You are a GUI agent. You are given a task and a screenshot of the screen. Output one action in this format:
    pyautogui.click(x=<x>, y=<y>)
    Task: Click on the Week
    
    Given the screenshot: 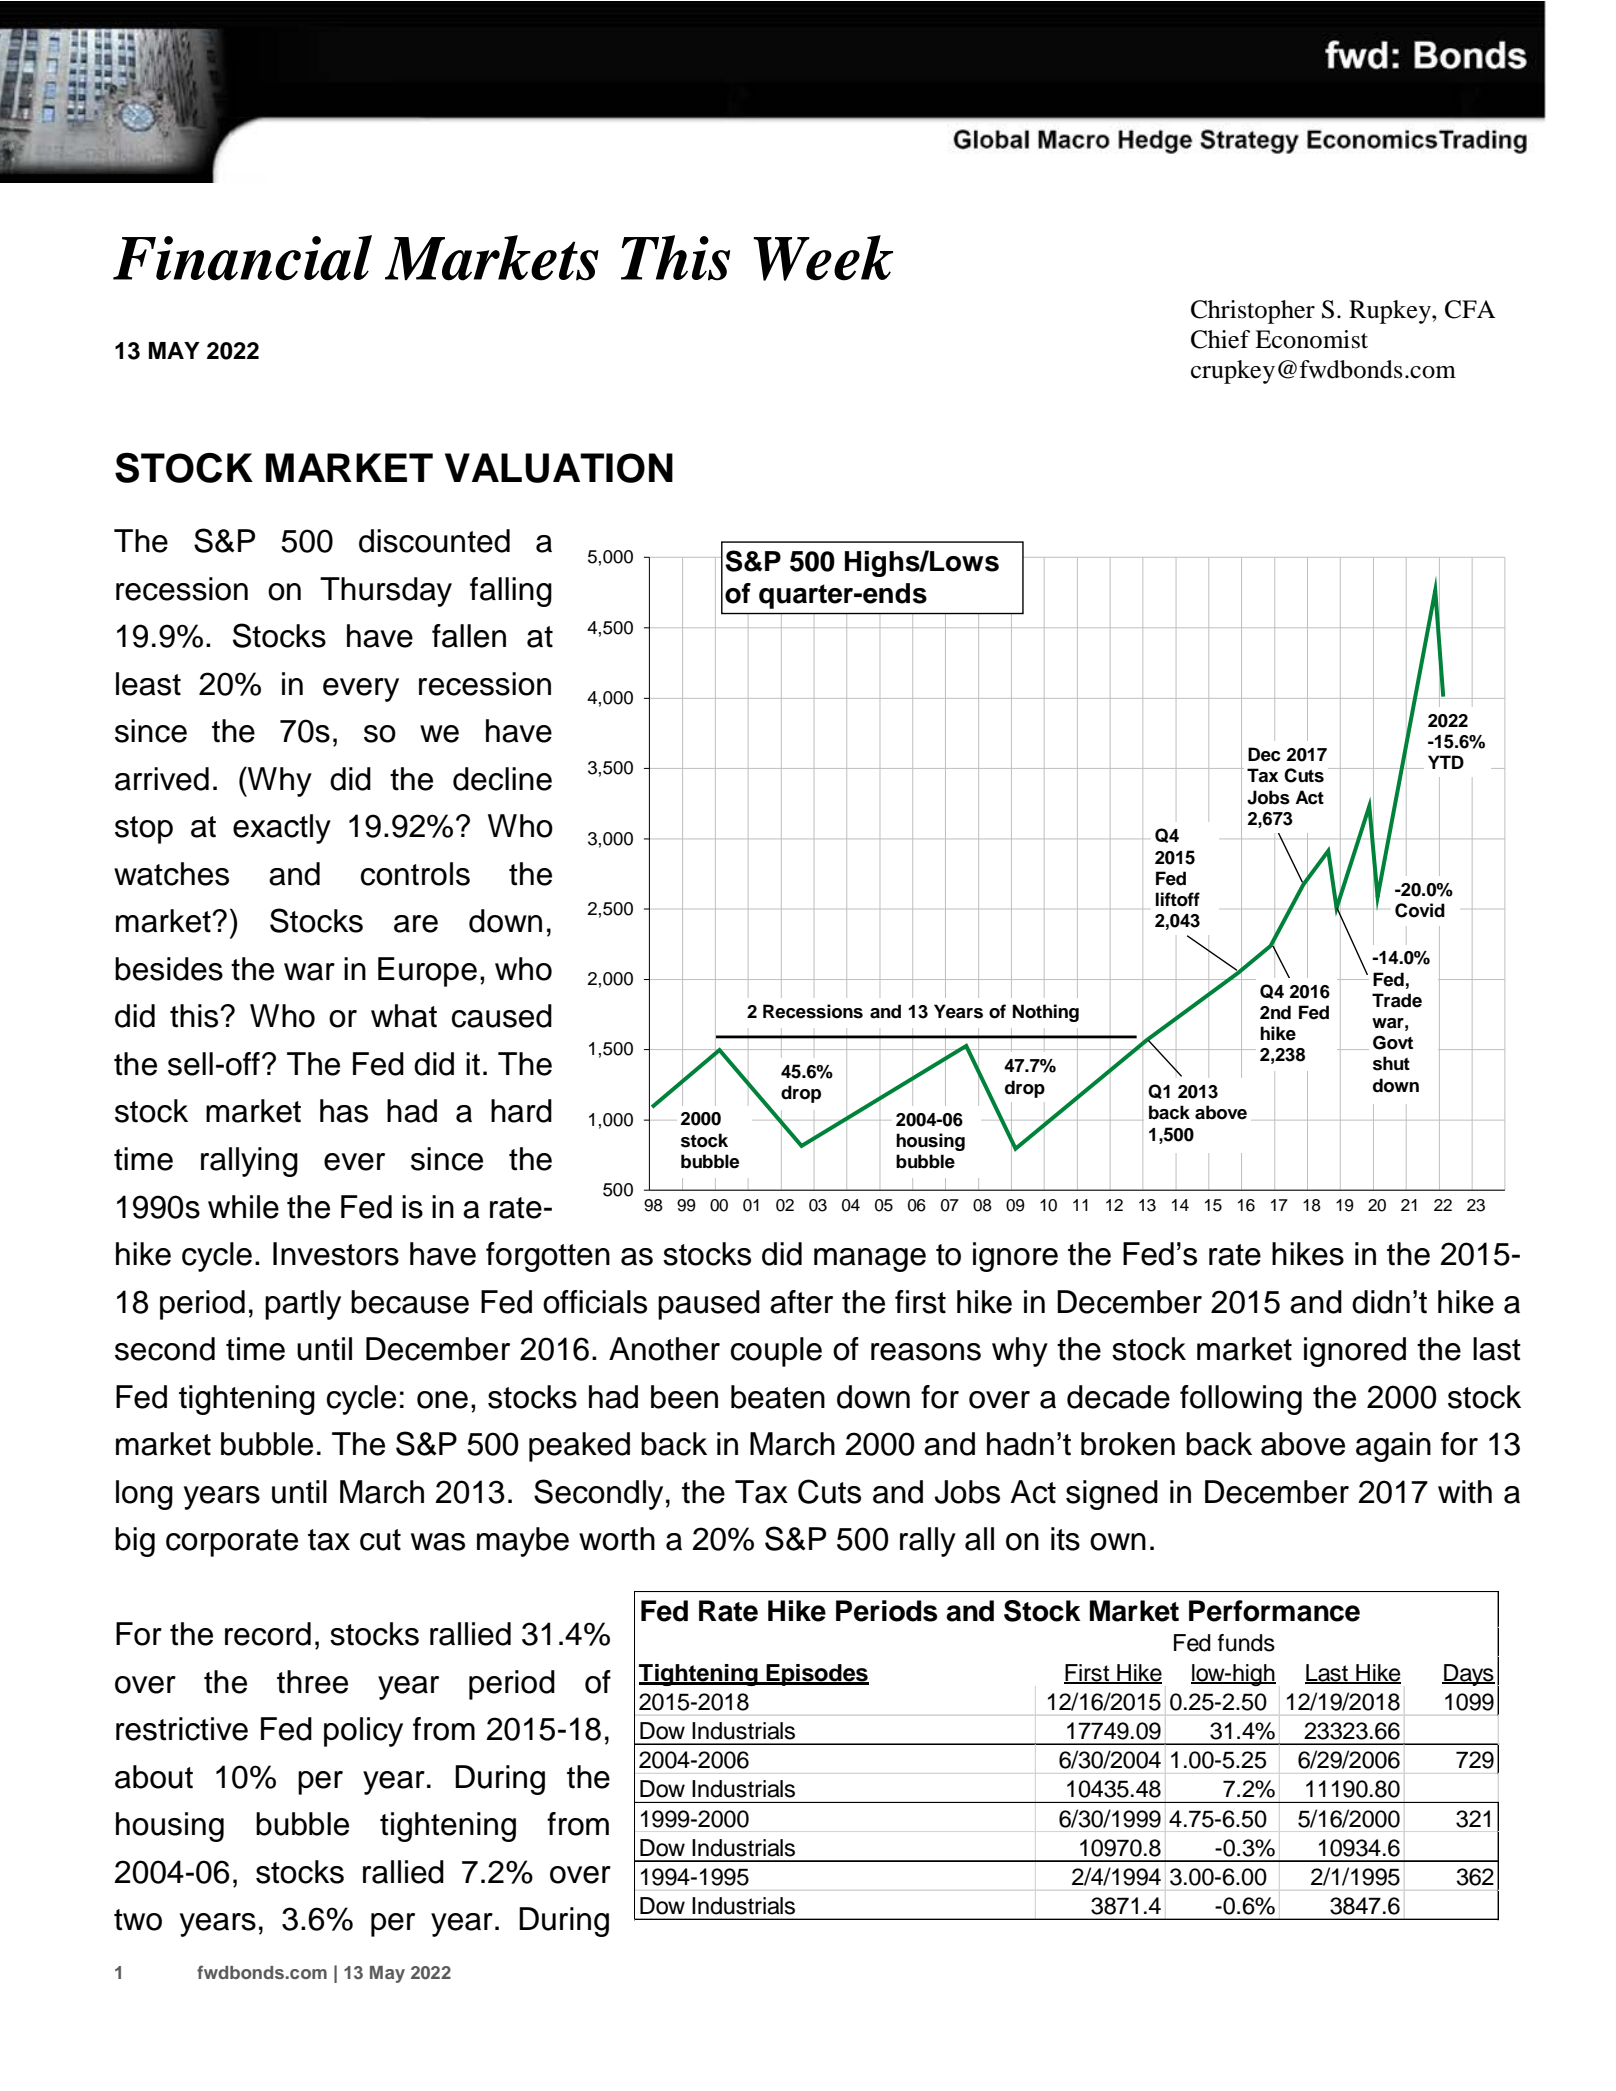 What is the action you would take?
    pyautogui.click(x=823, y=258)
